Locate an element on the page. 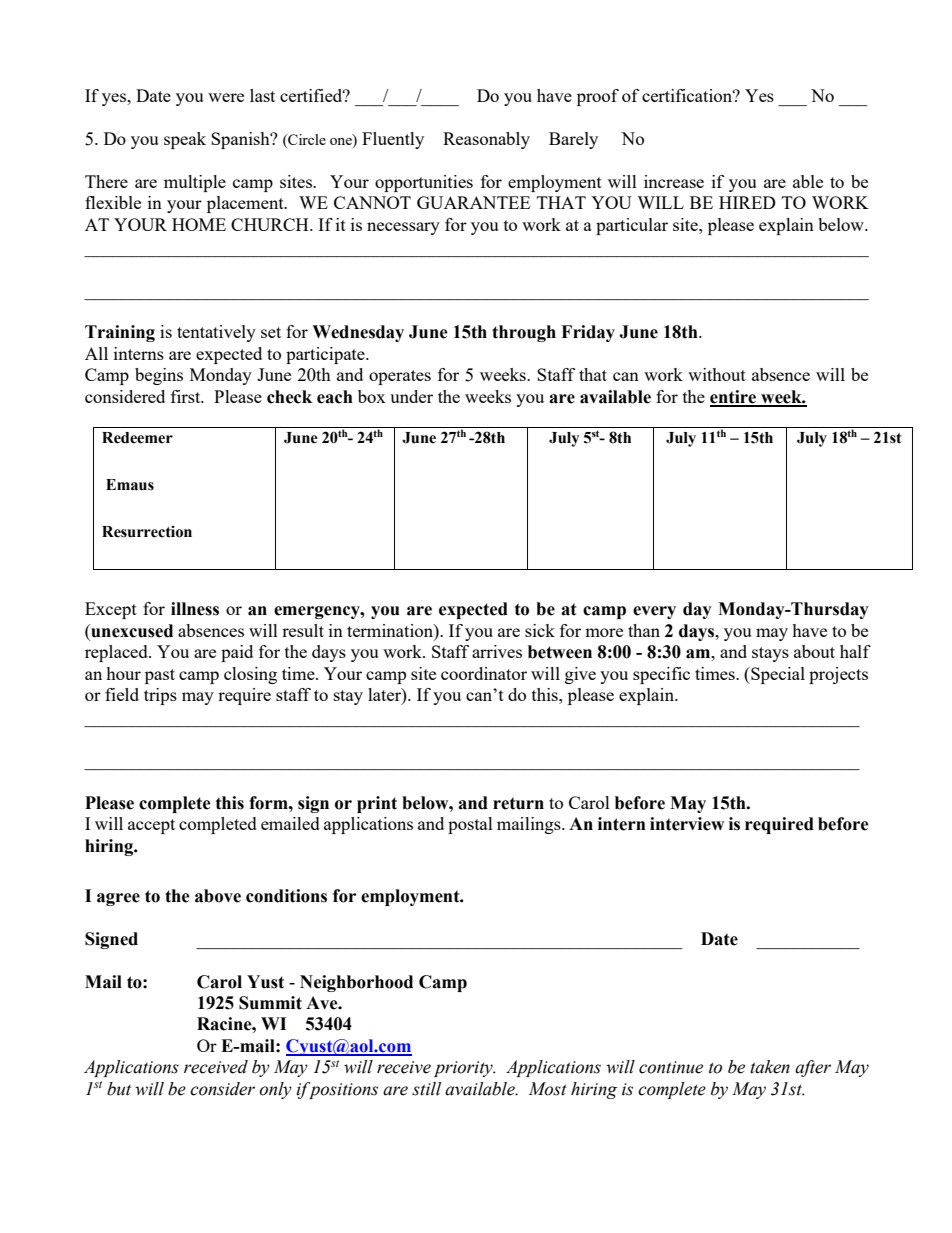 Image resolution: width=952 pixels, height=1233 pixels. Special is located at coordinates (777, 675).
